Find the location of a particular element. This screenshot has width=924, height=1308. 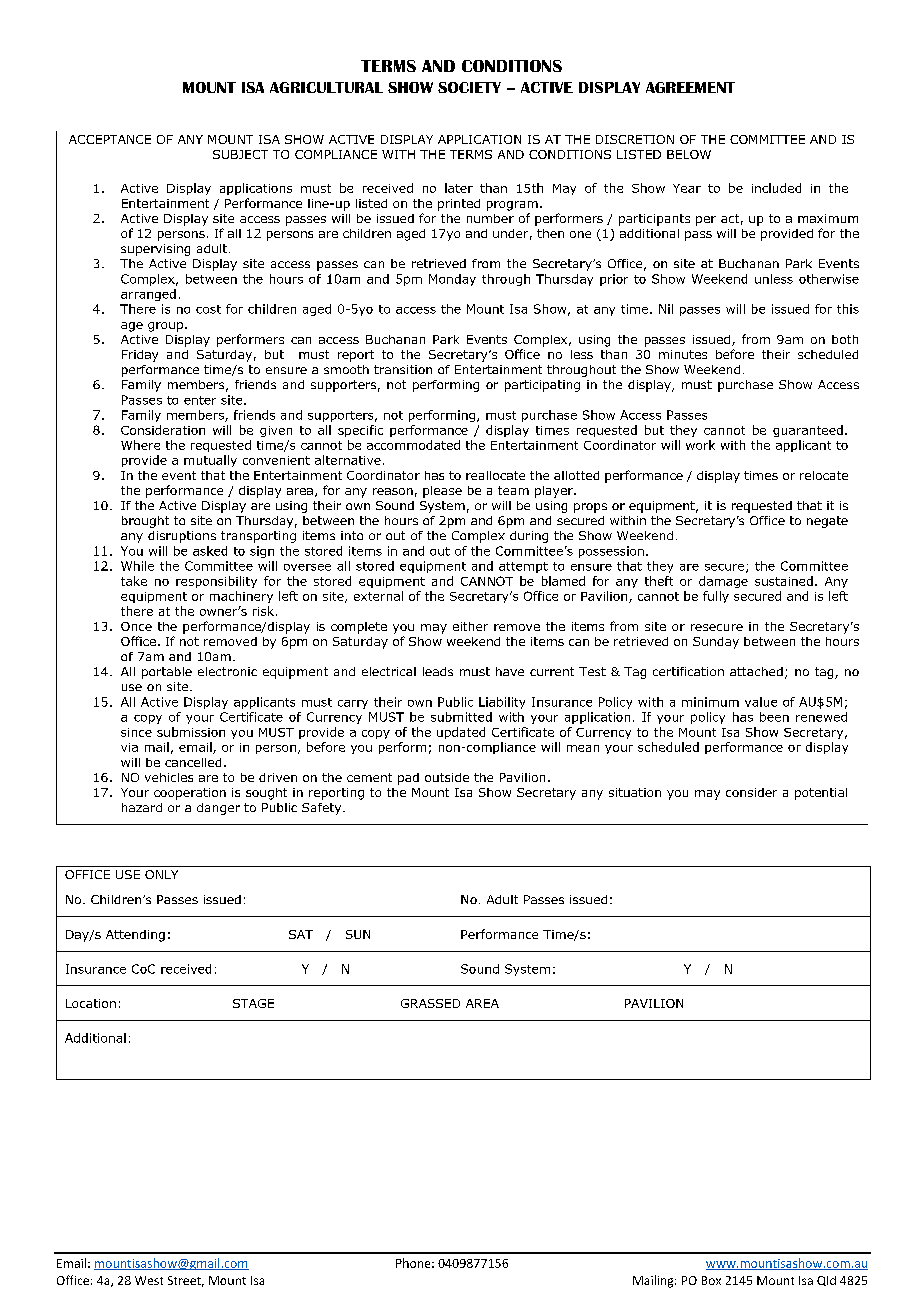

BELOW is located at coordinates (689, 154).
